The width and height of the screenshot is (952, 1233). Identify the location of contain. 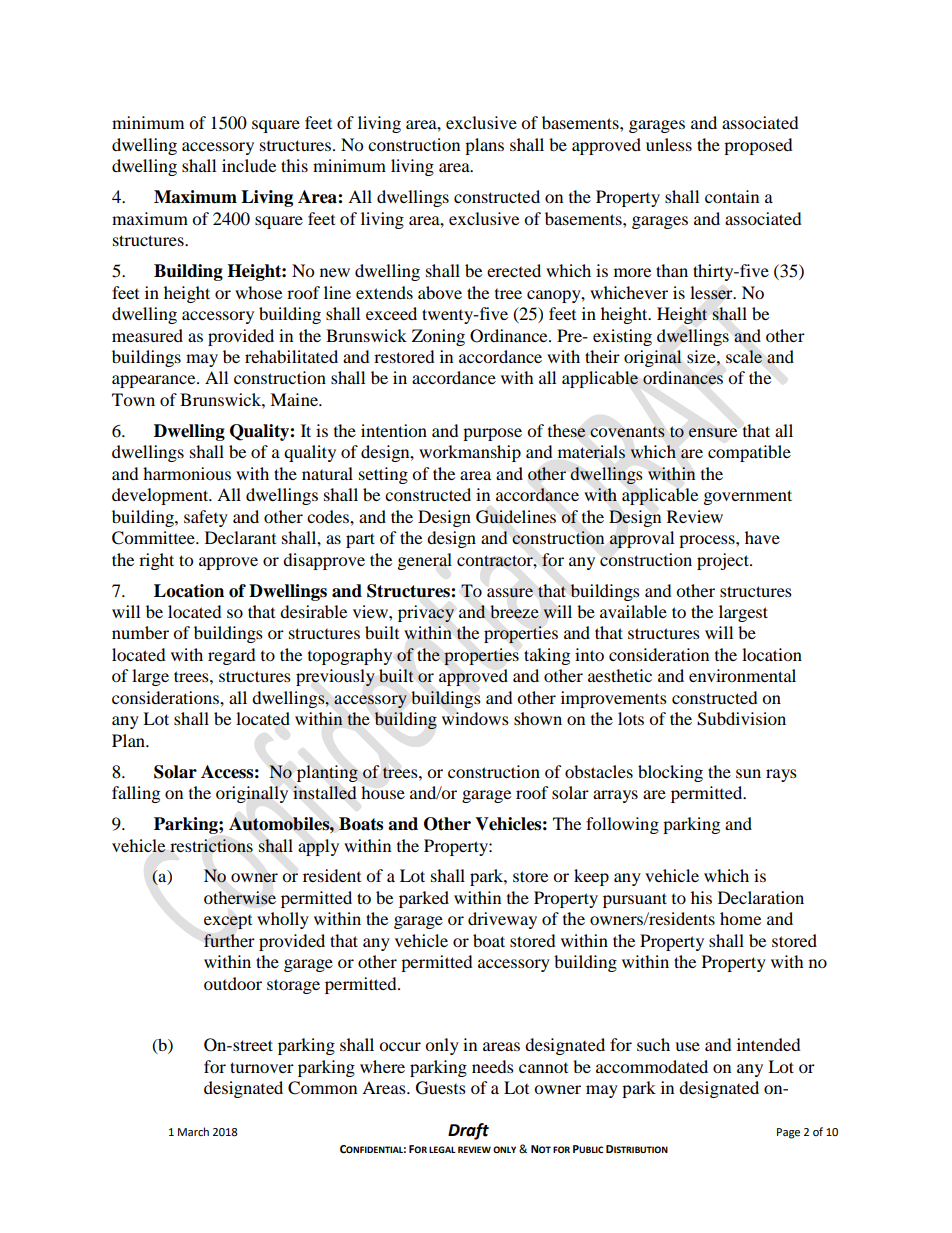
(732, 196).
